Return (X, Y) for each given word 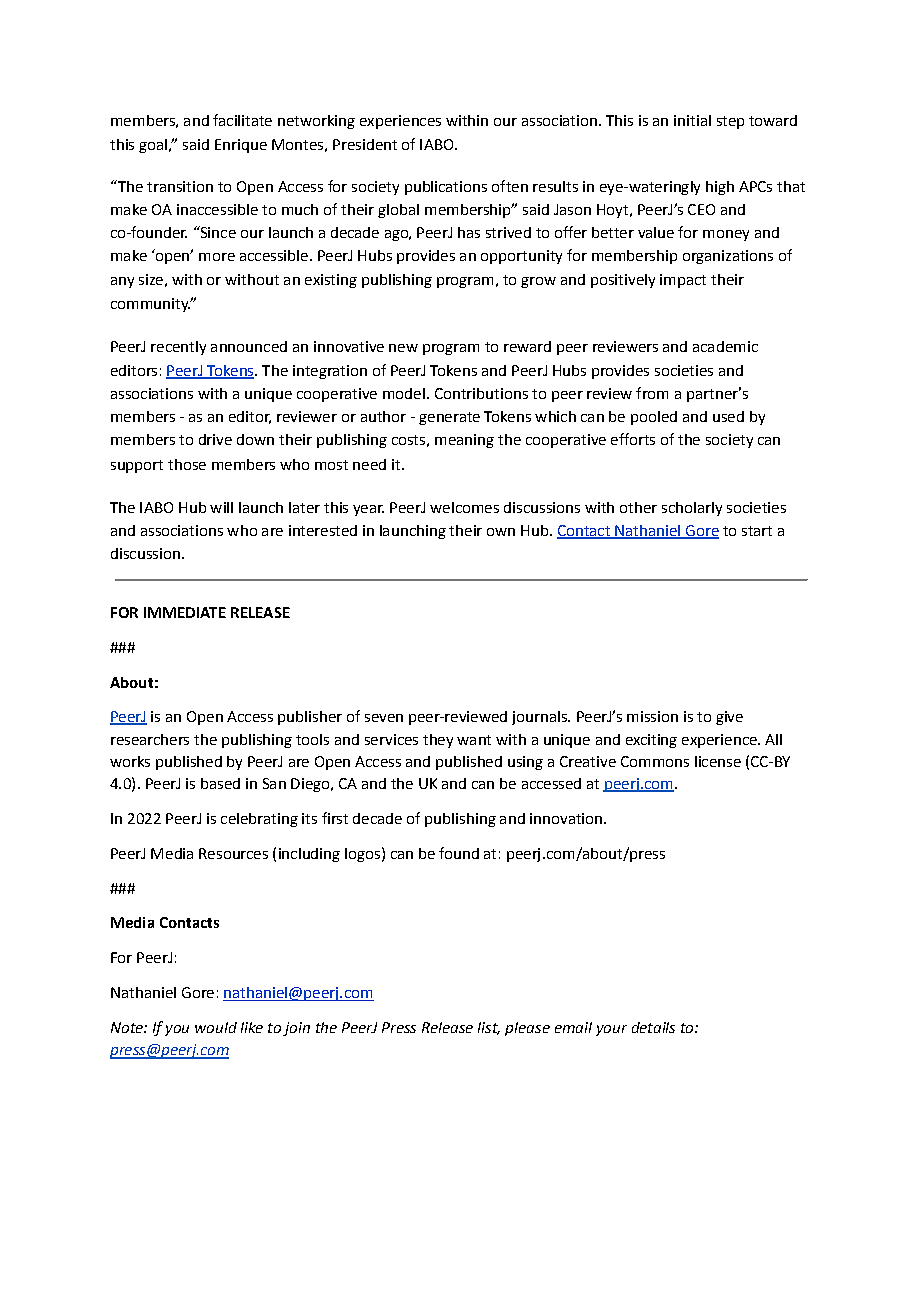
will (221, 507)
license (718, 761)
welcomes (464, 507)
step (730, 122)
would (216, 1027)
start (757, 531)
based (220, 783)
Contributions (481, 393)
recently (178, 348)
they (438, 741)
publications (446, 188)
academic (725, 346)
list (489, 1028)
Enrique (241, 146)
